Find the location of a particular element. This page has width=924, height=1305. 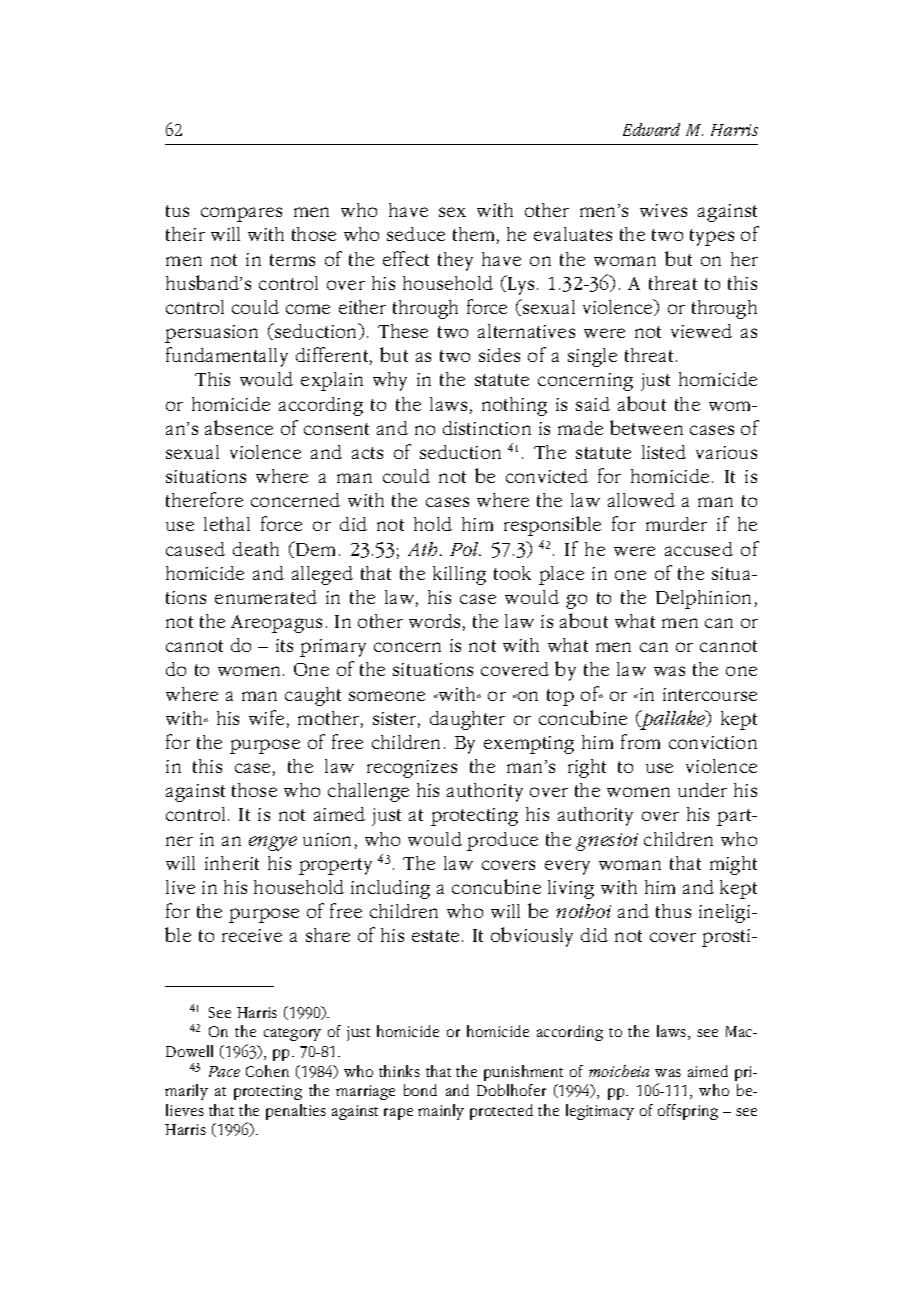

Pace is located at coordinates (224, 1071).
